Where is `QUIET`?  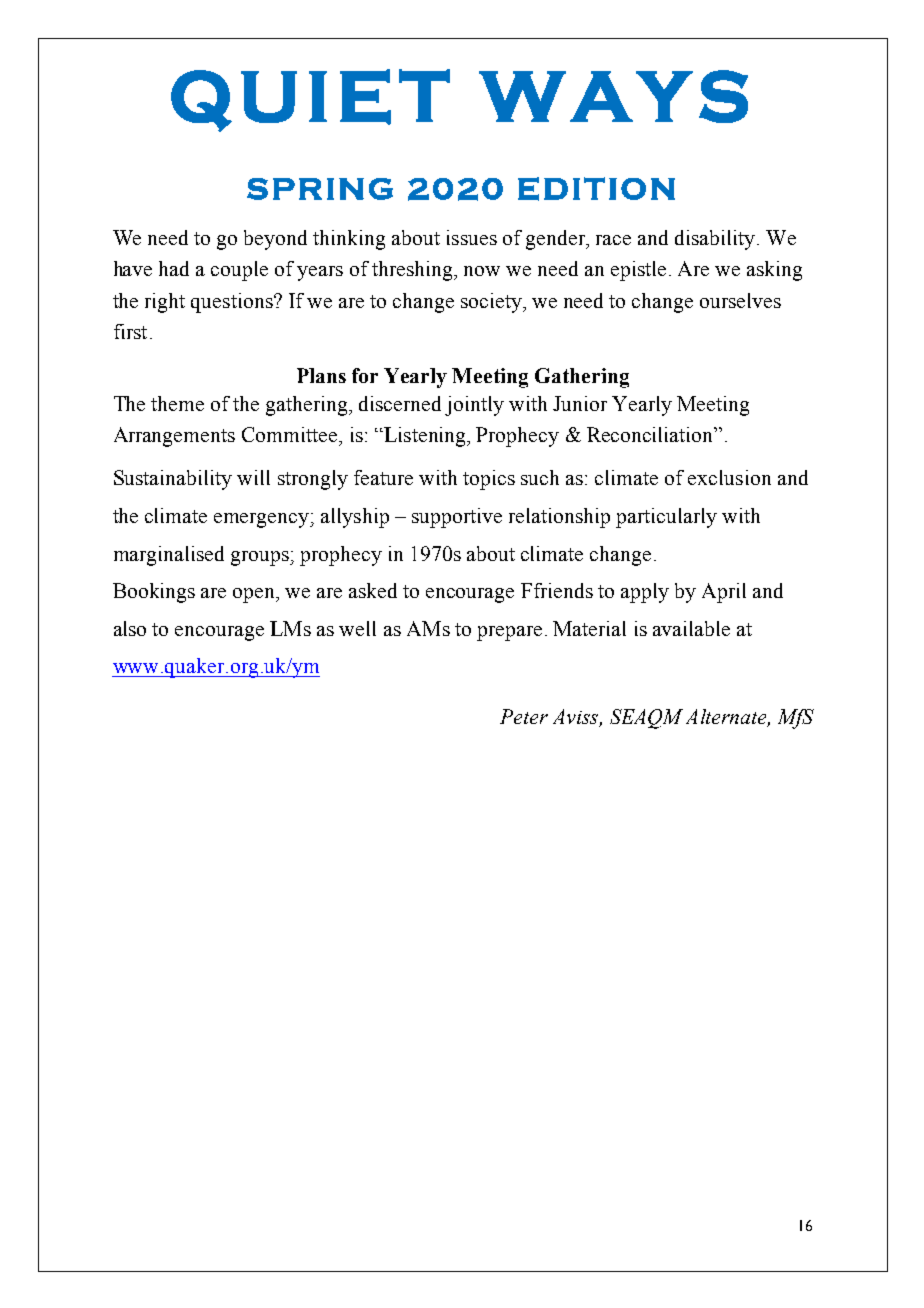
QUIET is located at coordinates (310, 100).
